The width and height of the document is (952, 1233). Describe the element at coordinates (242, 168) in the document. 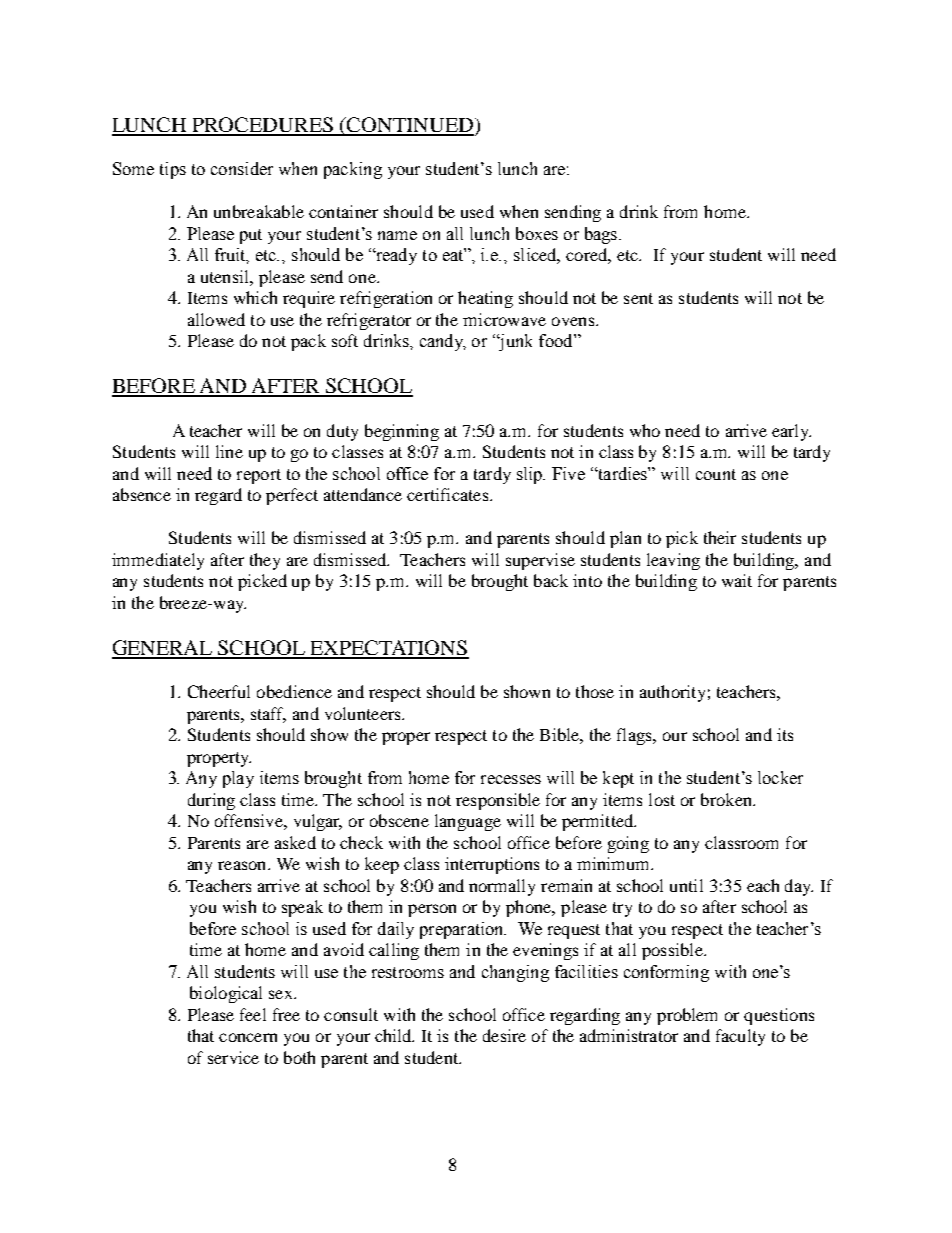

I see `consider` at that location.
